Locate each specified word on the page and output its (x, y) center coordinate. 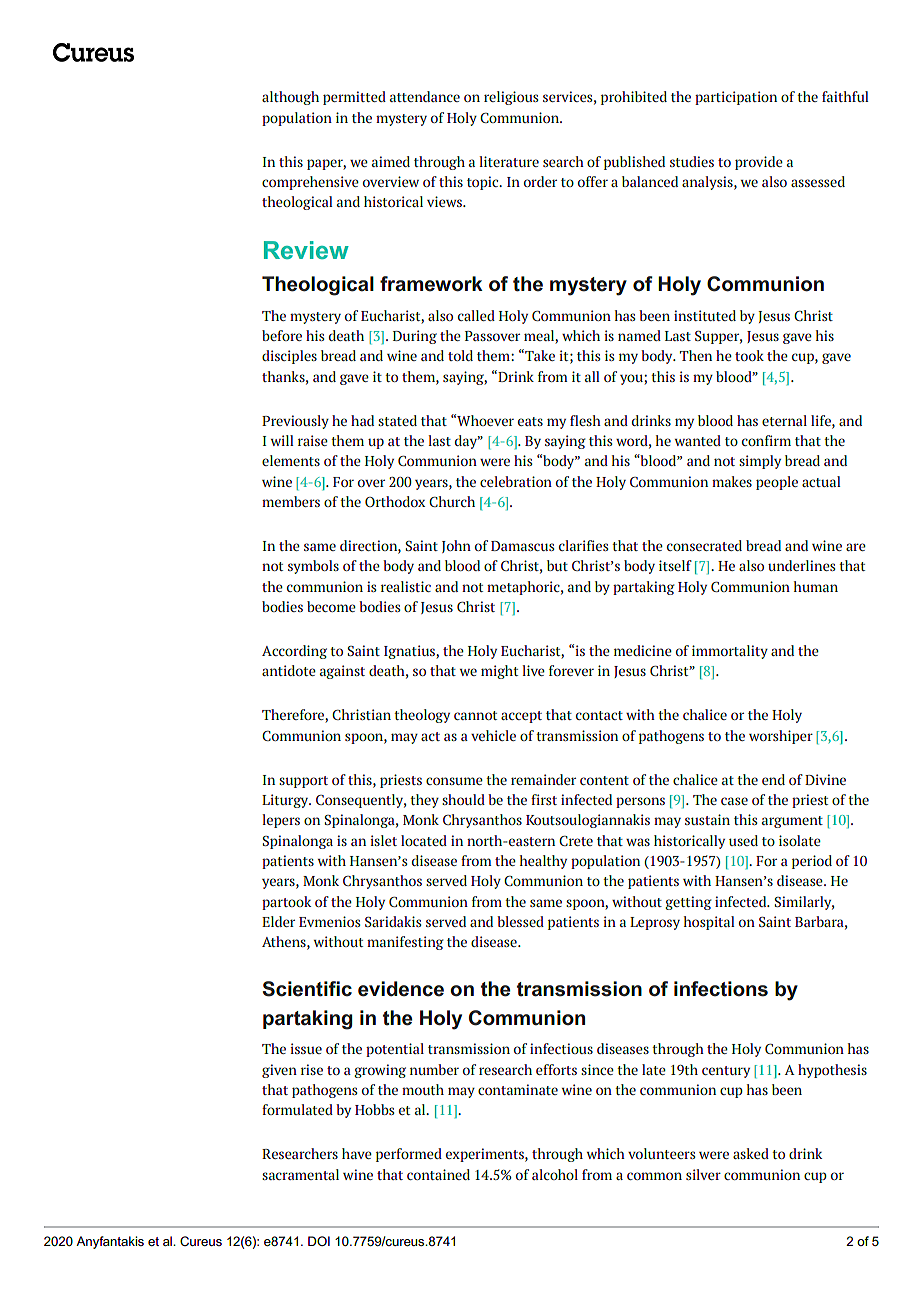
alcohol (555, 1174)
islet (383, 840)
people (777, 483)
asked (751, 1153)
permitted (354, 98)
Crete (576, 841)
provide (759, 163)
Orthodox (395, 501)
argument (792, 822)
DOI (319, 1241)
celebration (516, 481)
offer (593, 181)
